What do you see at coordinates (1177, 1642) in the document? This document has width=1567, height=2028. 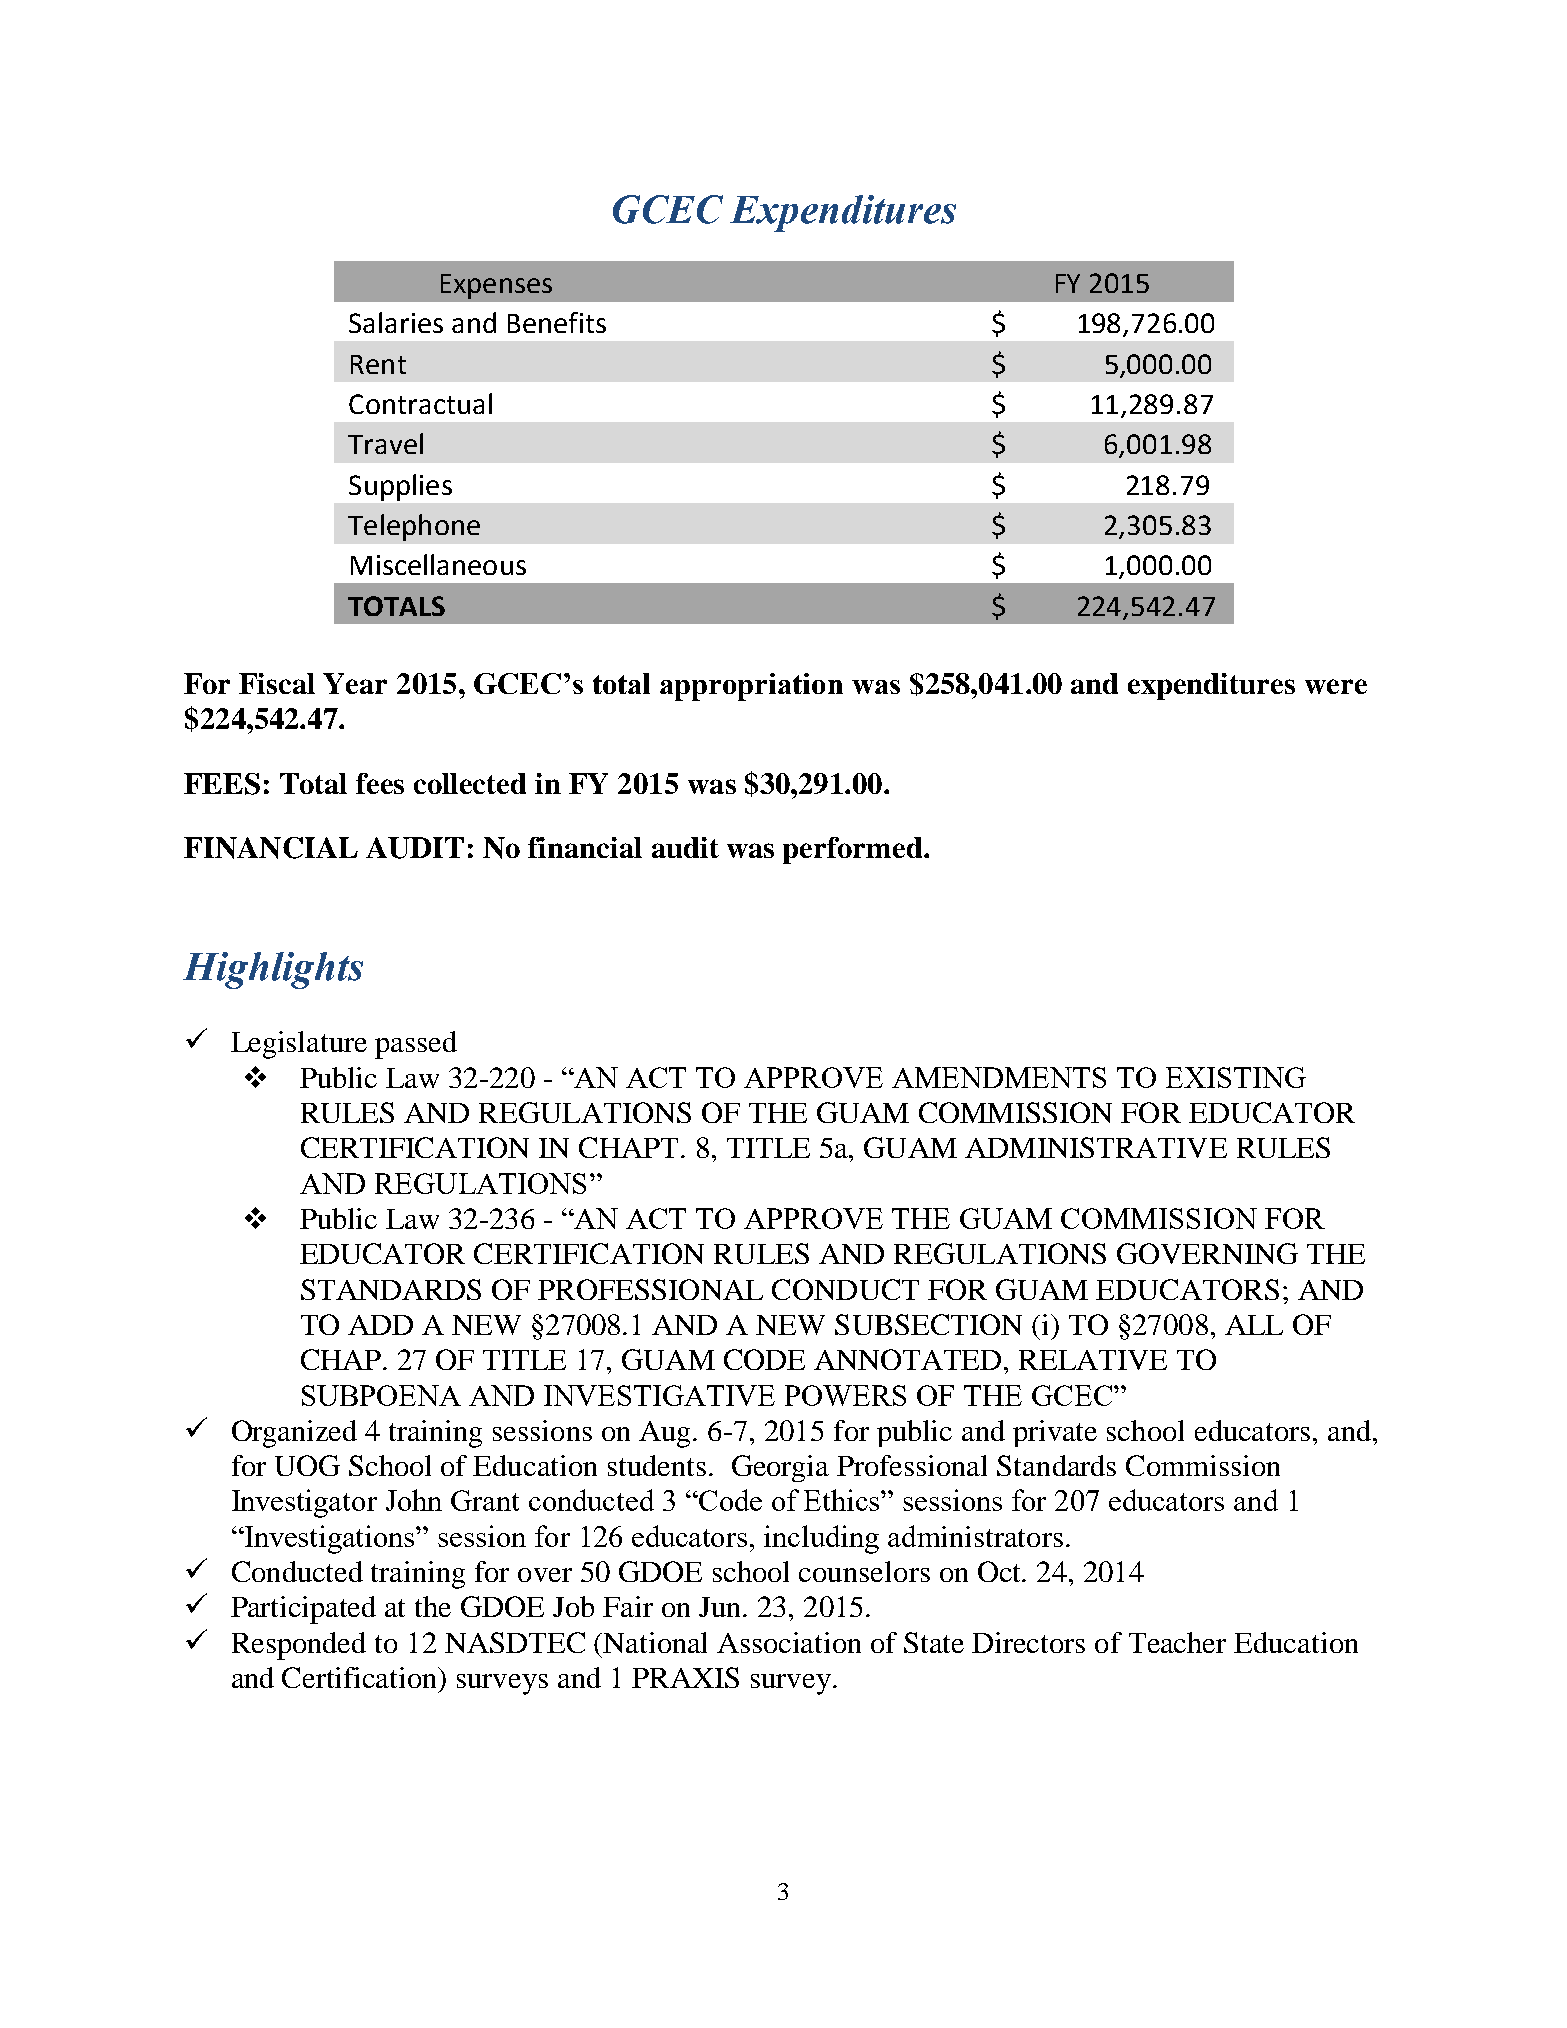 I see `Teacher` at bounding box center [1177, 1642].
